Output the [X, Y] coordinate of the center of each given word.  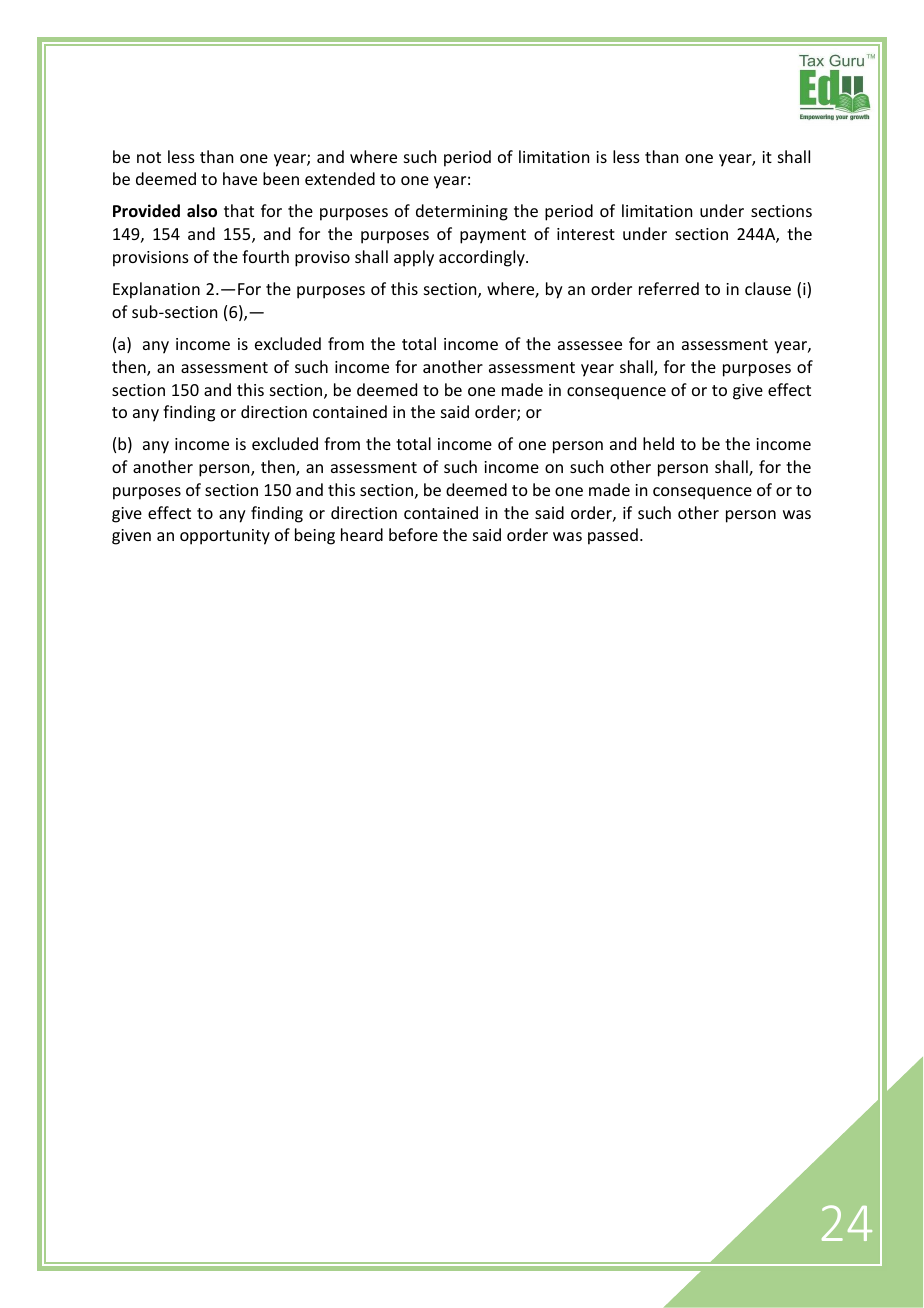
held [658, 443]
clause [768, 288]
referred [669, 288]
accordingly [483, 258]
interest [586, 234]
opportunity [225, 537]
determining [462, 212]
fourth [265, 256]
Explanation [156, 290]
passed [613, 536]
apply [414, 258]
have [240, 178]
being [315, 536]
